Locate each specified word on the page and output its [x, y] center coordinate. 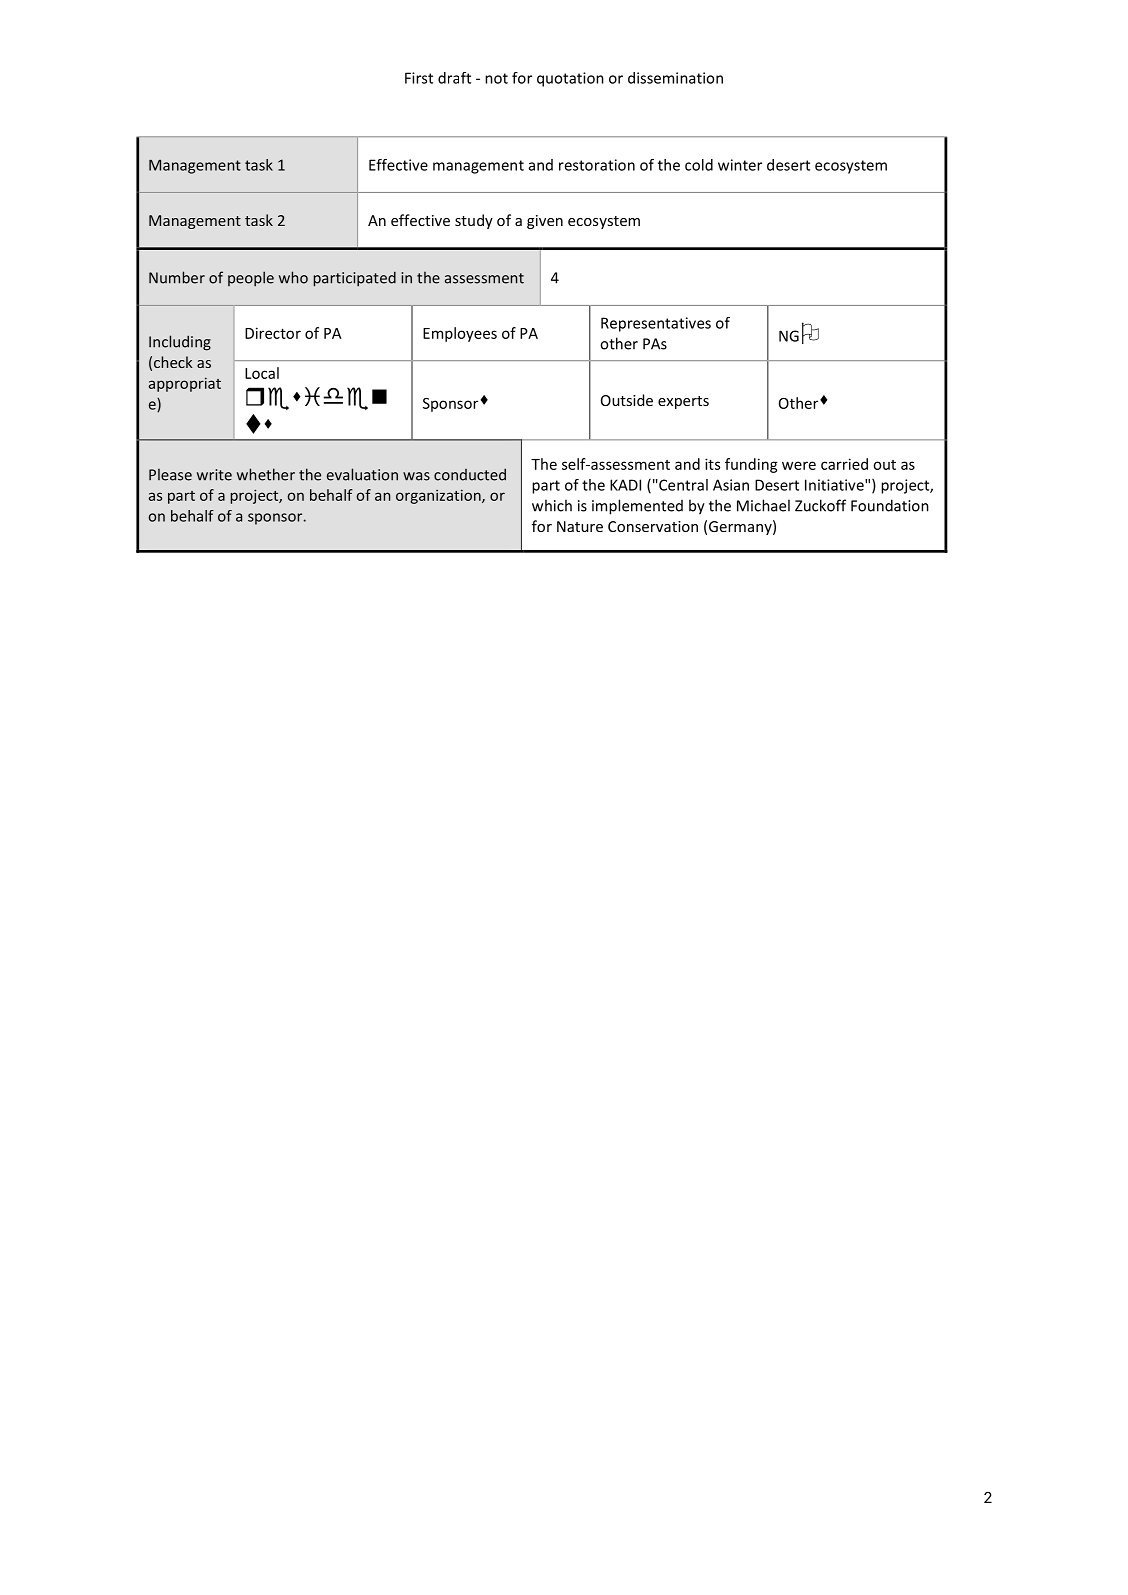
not [496, 78]
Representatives [656, 324]
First [419, 78]
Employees [460, 334]
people [251, 279]
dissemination [675, 78]
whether [266, 474]
